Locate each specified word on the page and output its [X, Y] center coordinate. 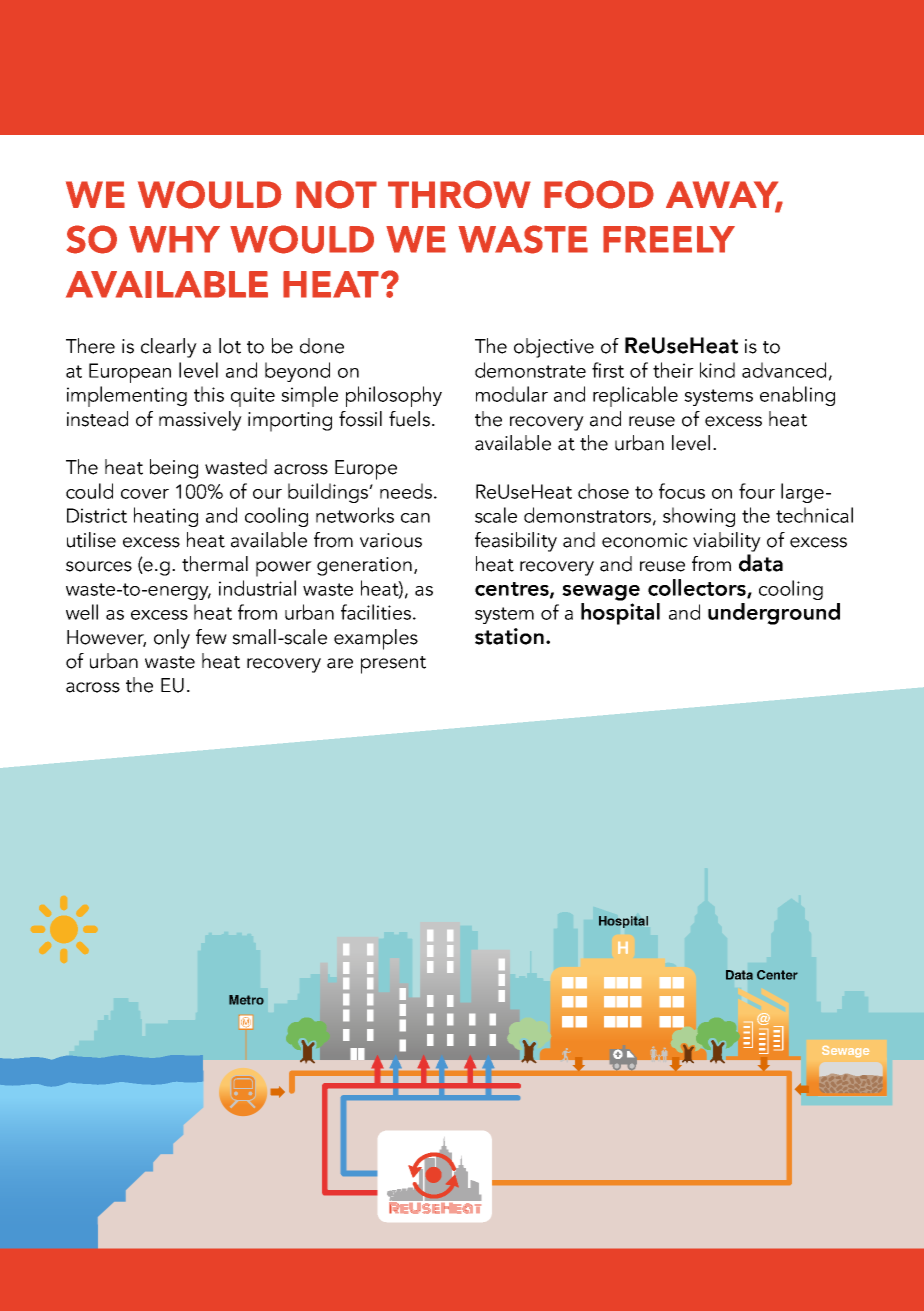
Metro [246, 1000]
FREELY [669, 239]
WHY [174, 239]
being [174, 469]
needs [407, 491]
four [757, 491]
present [393, 665]
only [172, 639]
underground [774, 614]
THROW [459, 194]
